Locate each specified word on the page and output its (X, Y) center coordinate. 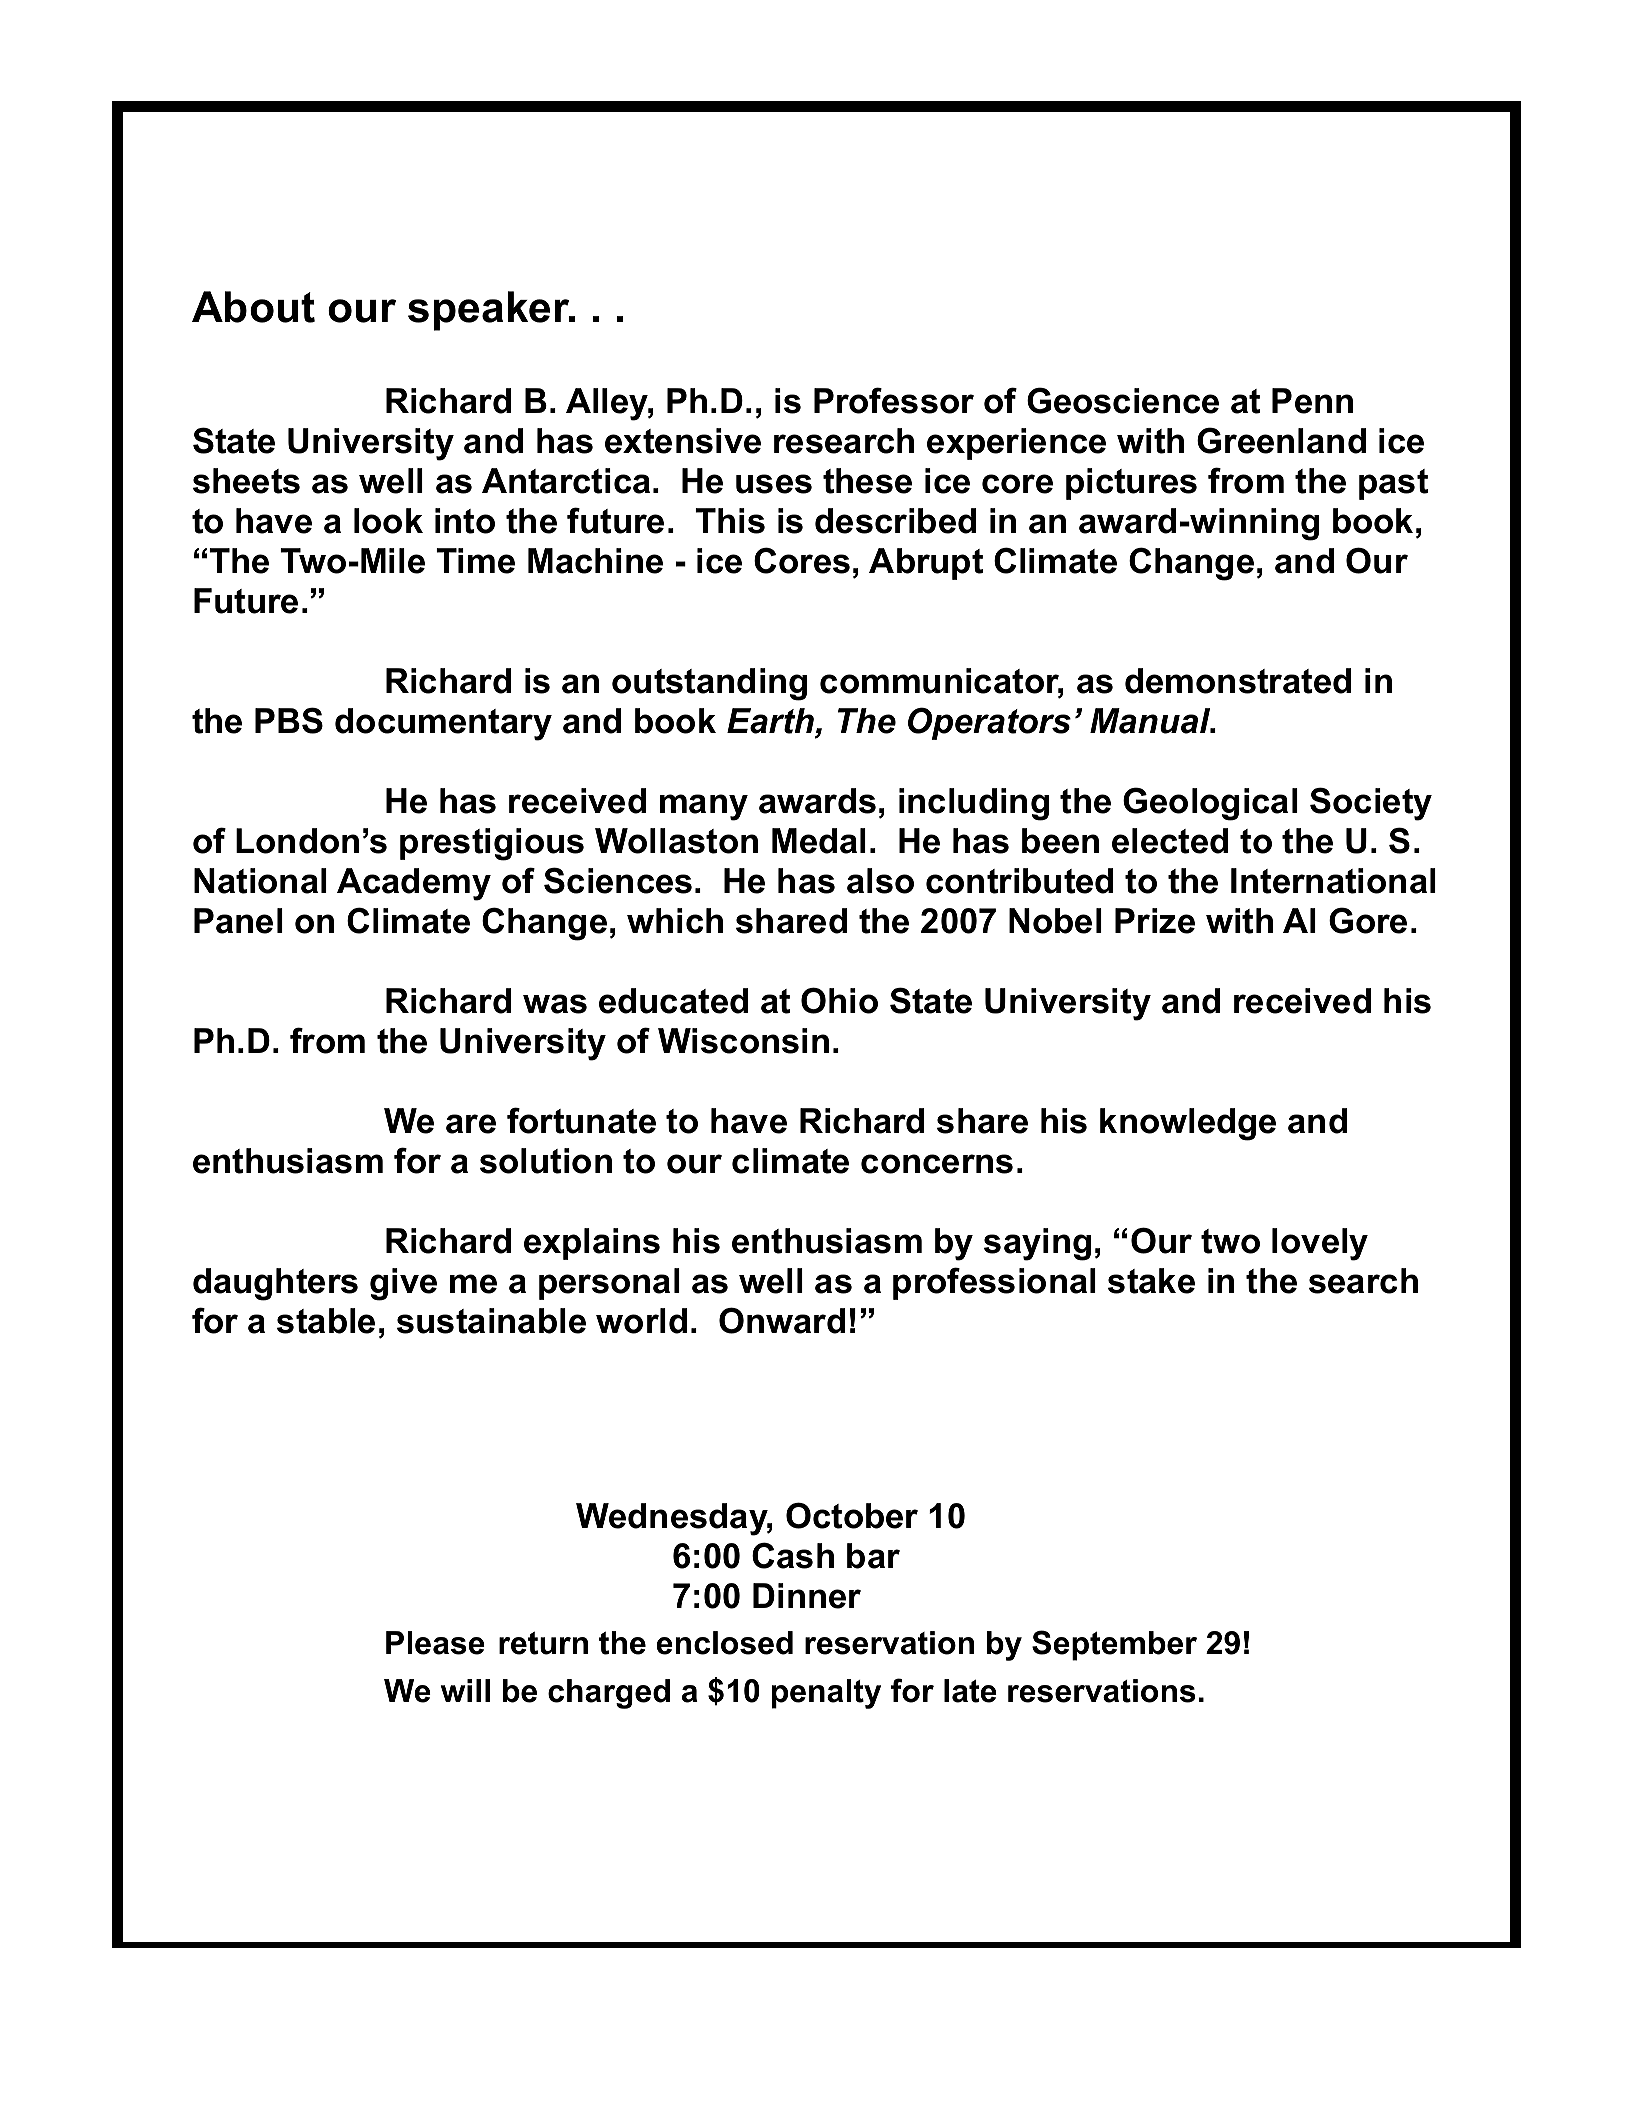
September (1114, 1645)
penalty (826, 1694)
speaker (490, 311)
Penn (1312, 401)
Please (435, 1643)
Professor (894, 400)
